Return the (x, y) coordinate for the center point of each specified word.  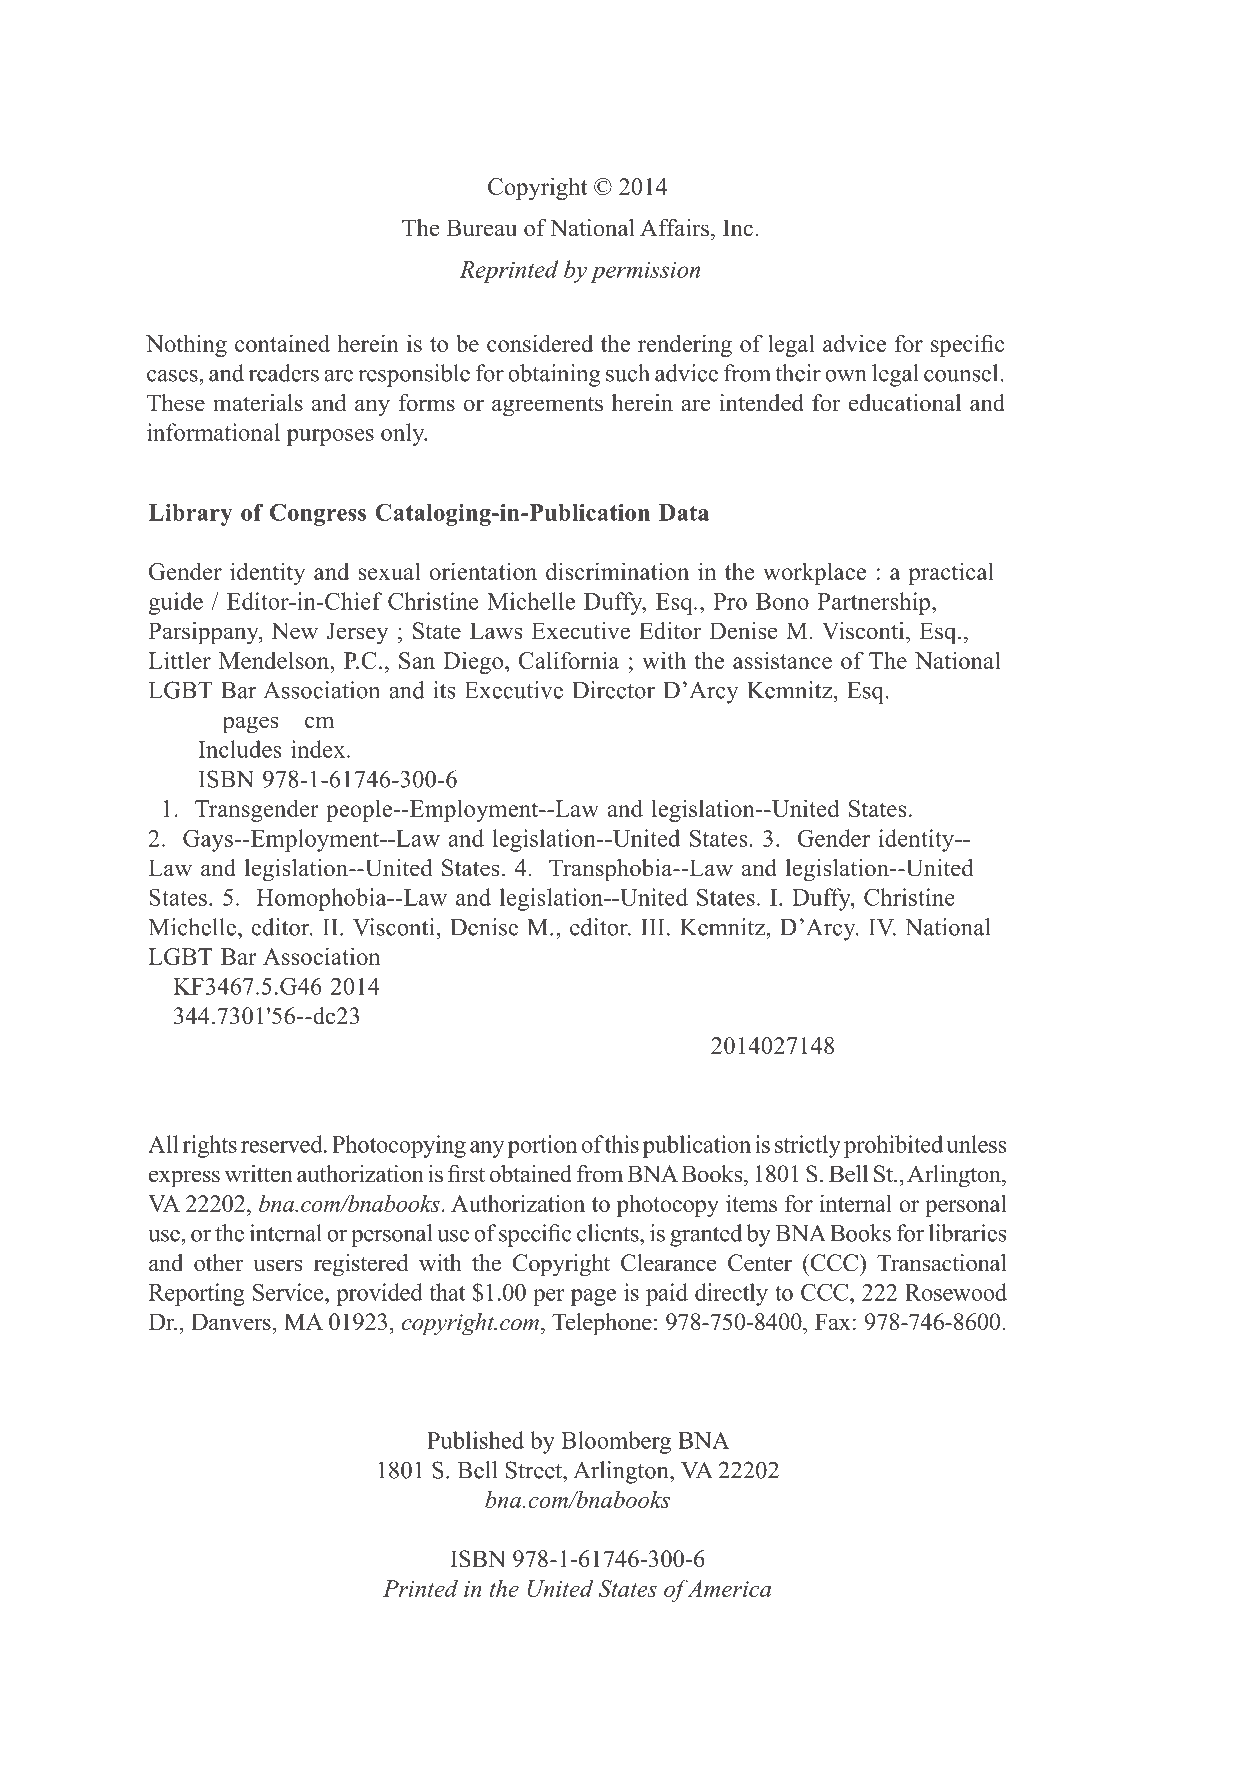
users (278, 1265)
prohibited (893, 1146)
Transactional (942, 1263)
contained (282, 343)
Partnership (875, 603)
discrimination (617, 571)
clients (609, 1233)
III (652, 927)
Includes (239, 749)
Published (475, 1440)
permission (645, 272)
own (846, 376)
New (294, 631)
